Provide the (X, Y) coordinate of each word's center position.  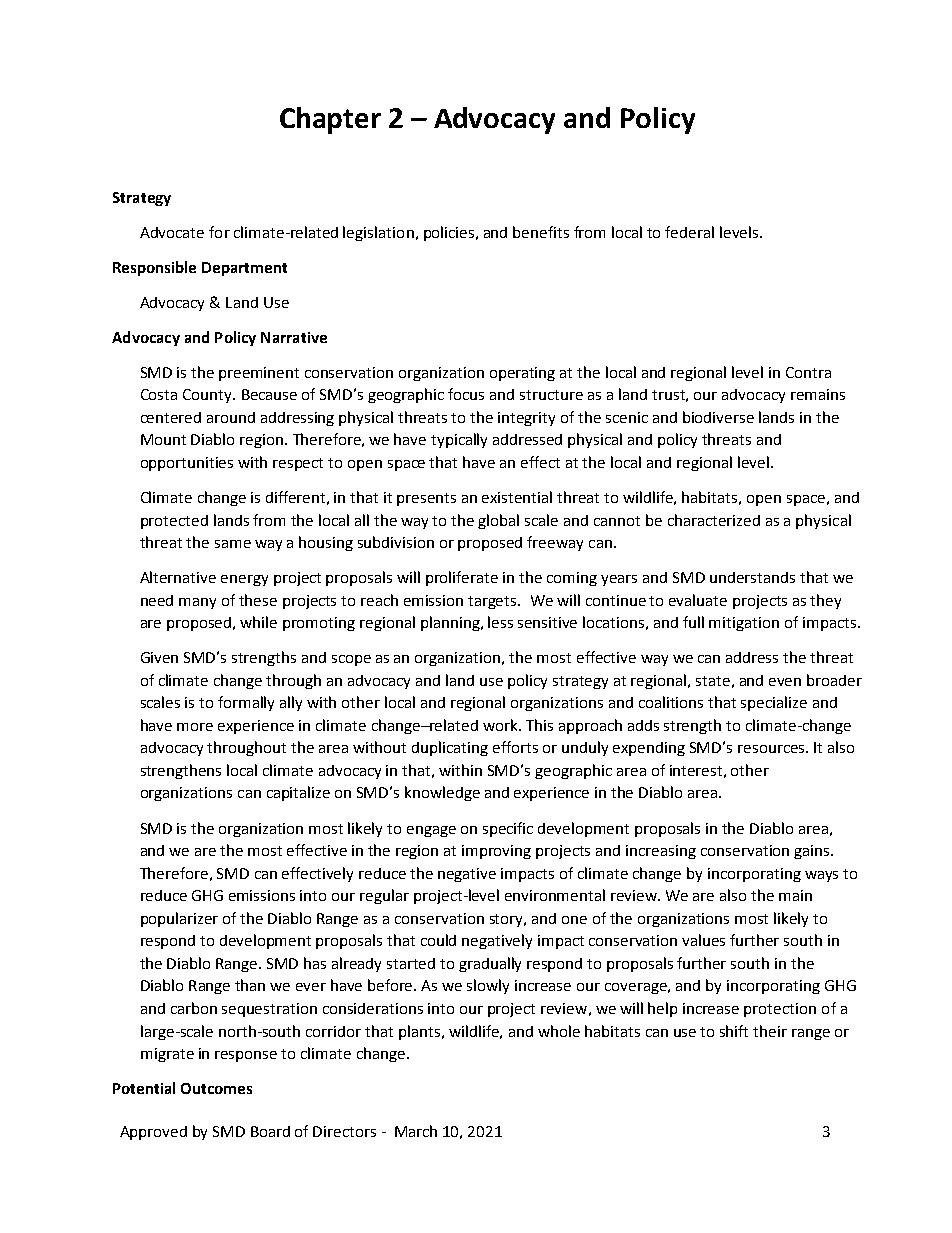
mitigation (744, 624)
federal (689, 232)
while (258, 622)
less (500, 622)
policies (450, 233)
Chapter (330, 120)
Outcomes (216, 1088)
